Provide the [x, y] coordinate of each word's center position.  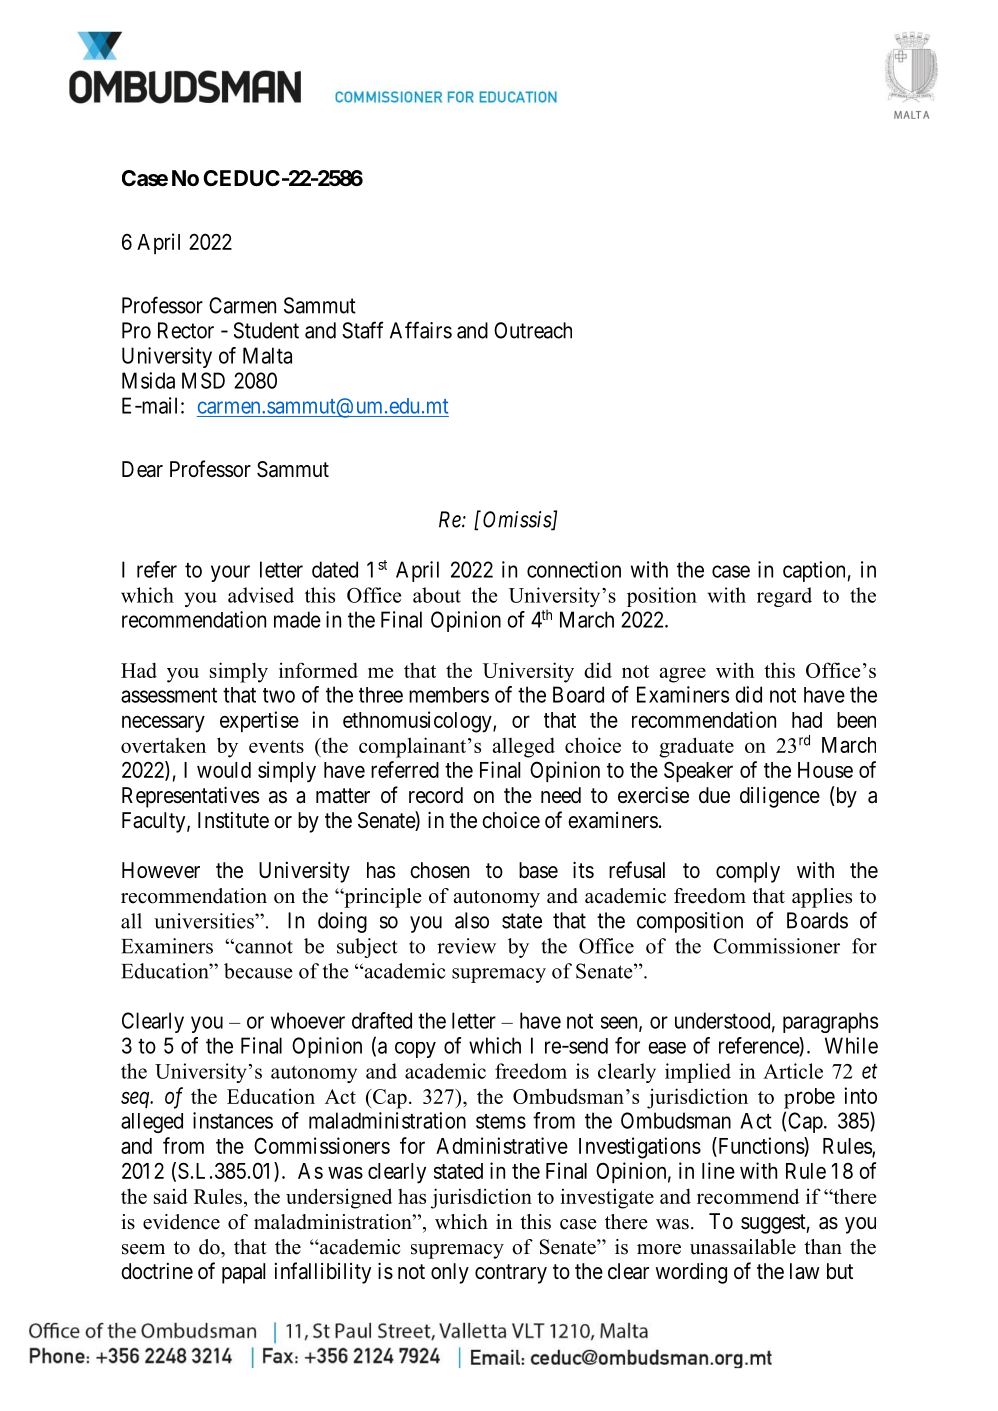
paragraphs [830, 1022]
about [437, 595]
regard [784, 597]
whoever [308, 1020]
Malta [267, 355]
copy [415, 1050]
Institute [233, 820]
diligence [780, 797]
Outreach [533, 330]
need [561, 795]
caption [814, 571]
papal [243, 1273]
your [230, 573]
